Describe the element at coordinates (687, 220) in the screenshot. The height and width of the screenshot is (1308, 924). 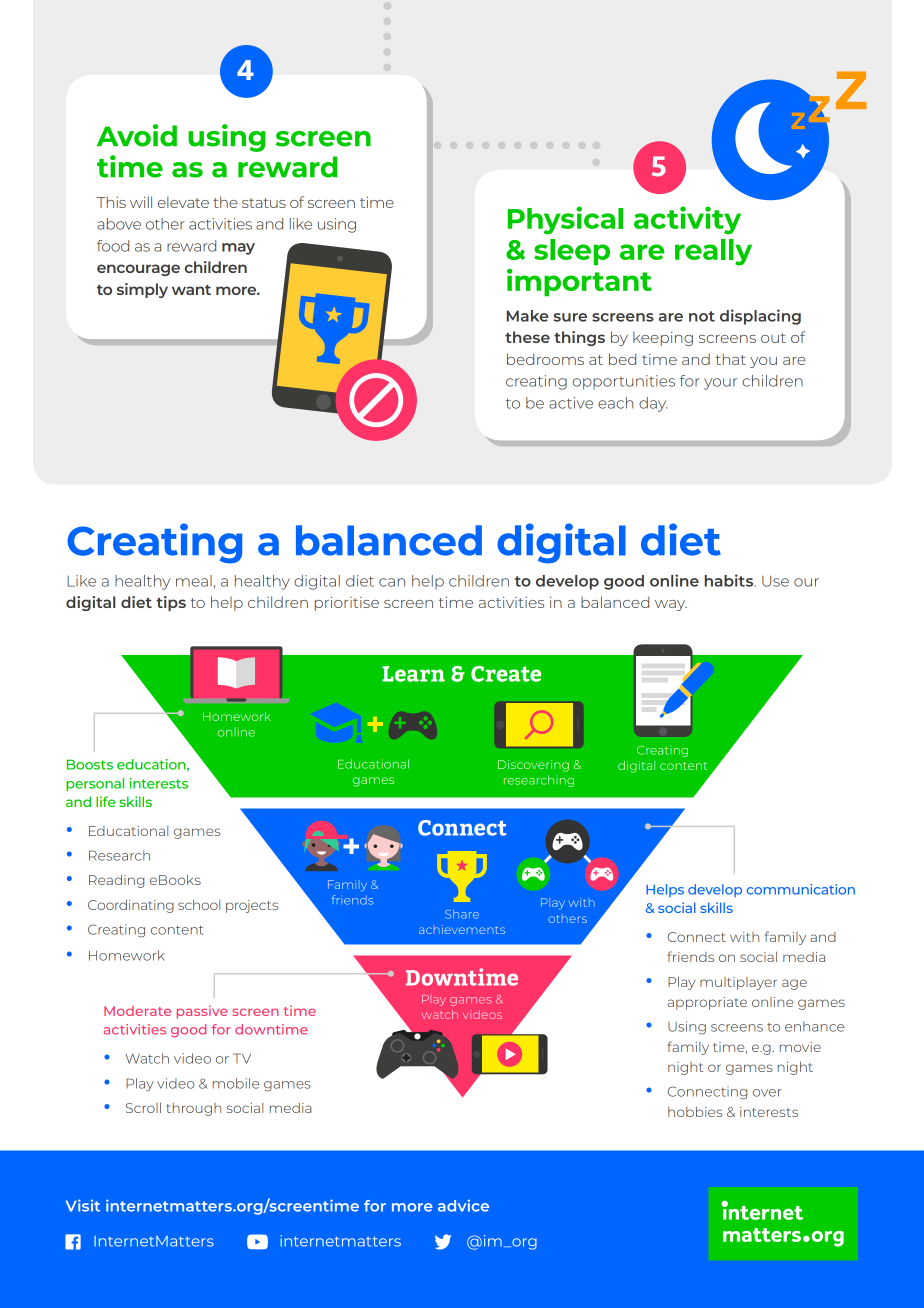
I see `activity` at that location.
